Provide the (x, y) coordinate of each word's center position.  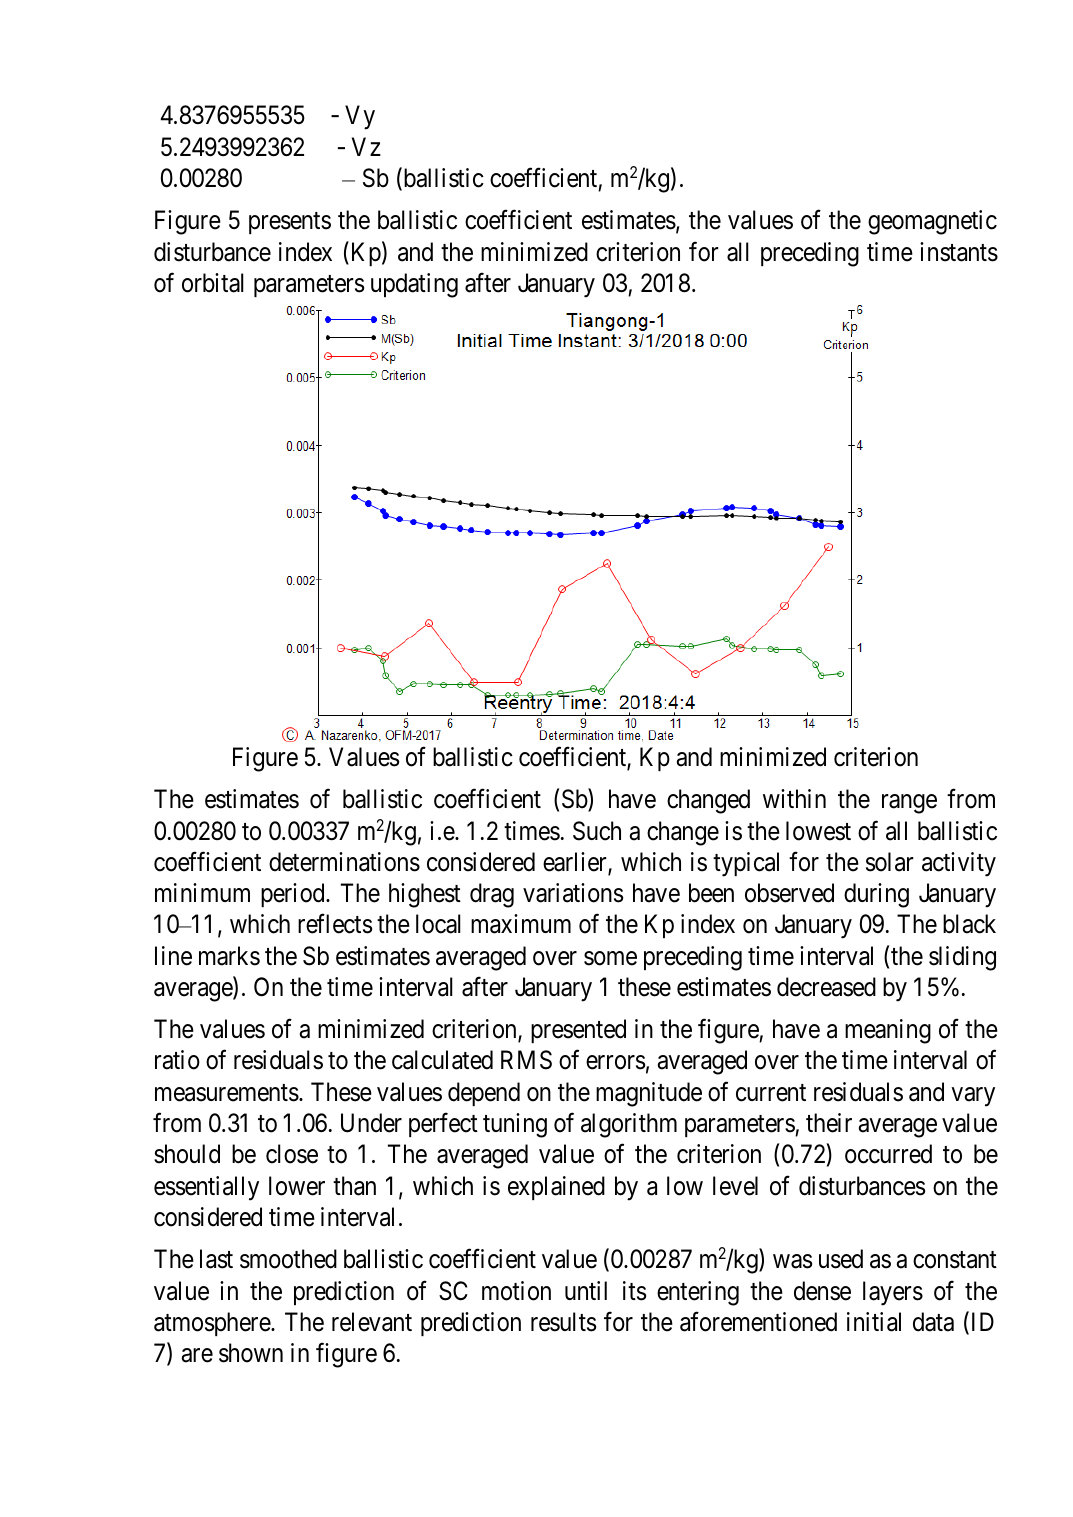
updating (414, 285)
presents (290, 223)
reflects (335, 924)
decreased (826, 987)
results (563, 1322)
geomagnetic (932, 222)
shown (251, 1353)
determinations (344, 862)
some (610, 958)
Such (597, 831)
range (909, 804)
